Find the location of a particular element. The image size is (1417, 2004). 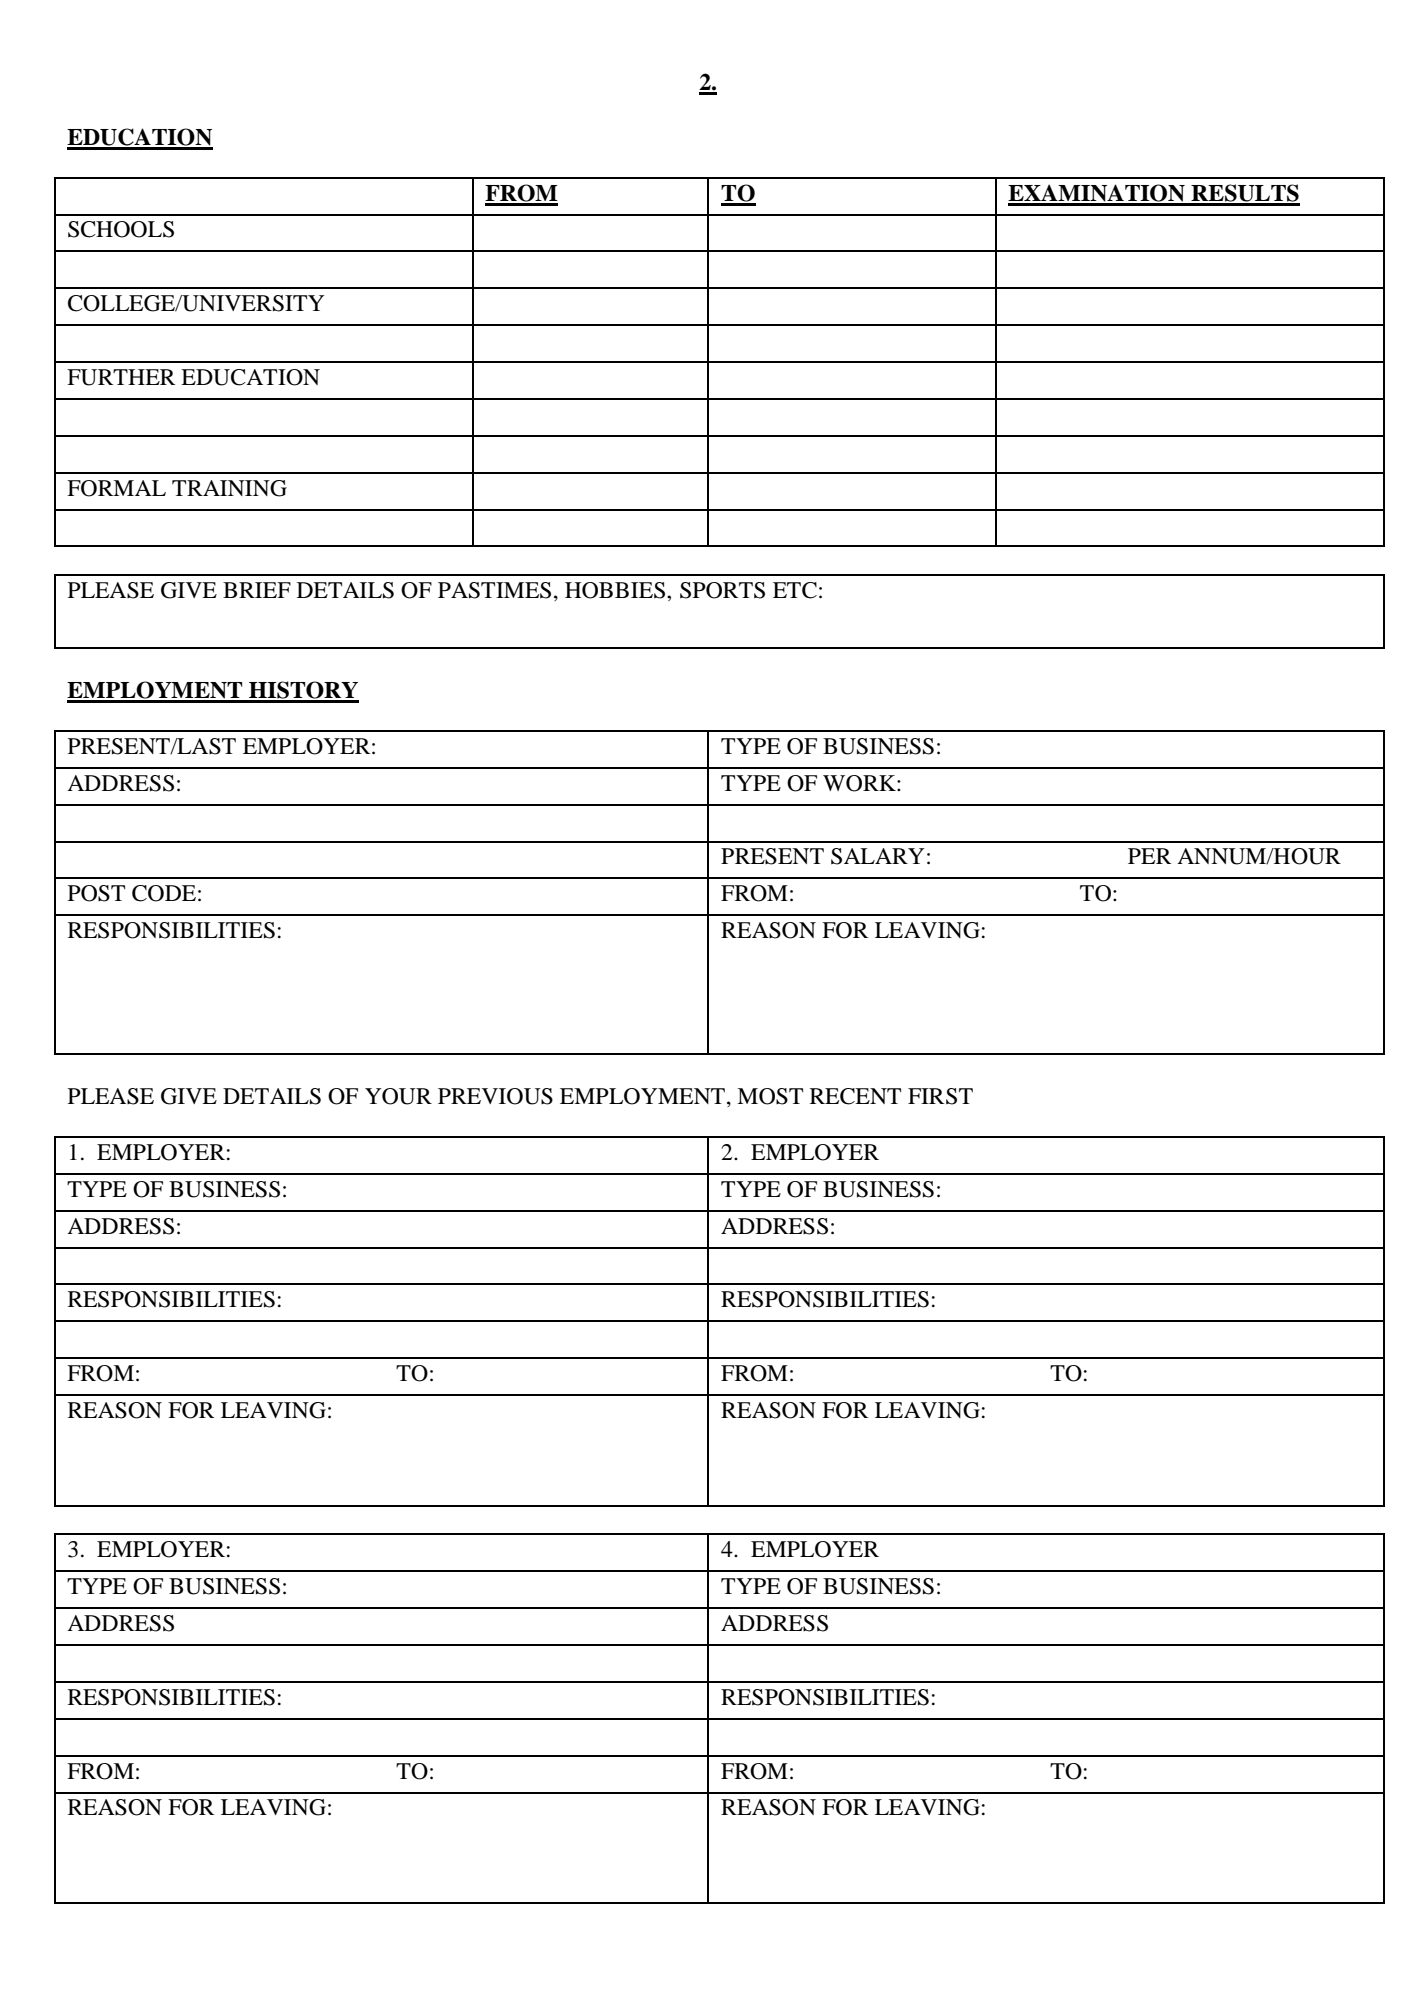

HOBBIES is located at coordinates (616, 590).
